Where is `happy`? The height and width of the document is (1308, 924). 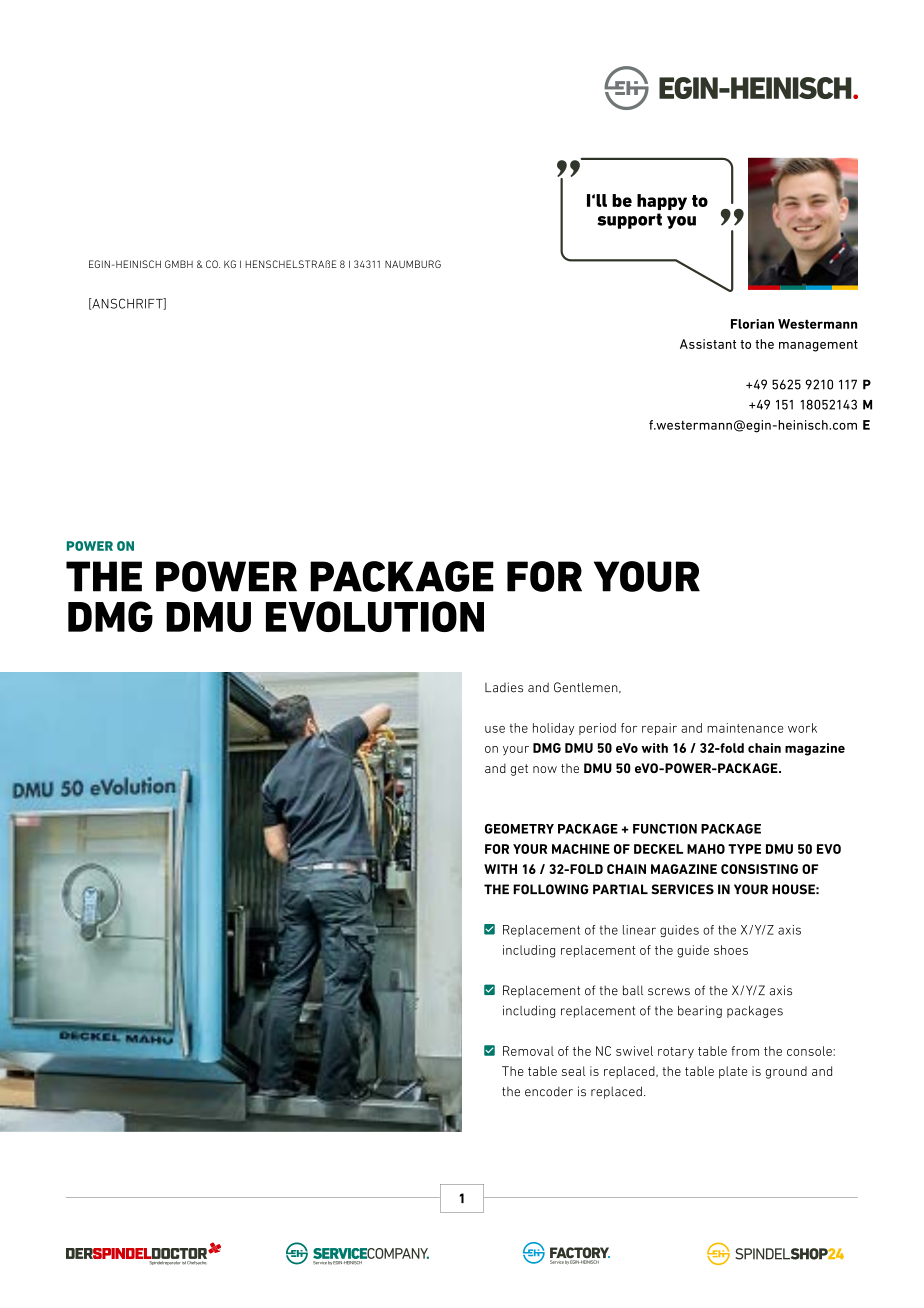 happy is located at coordinates (662, 202).
